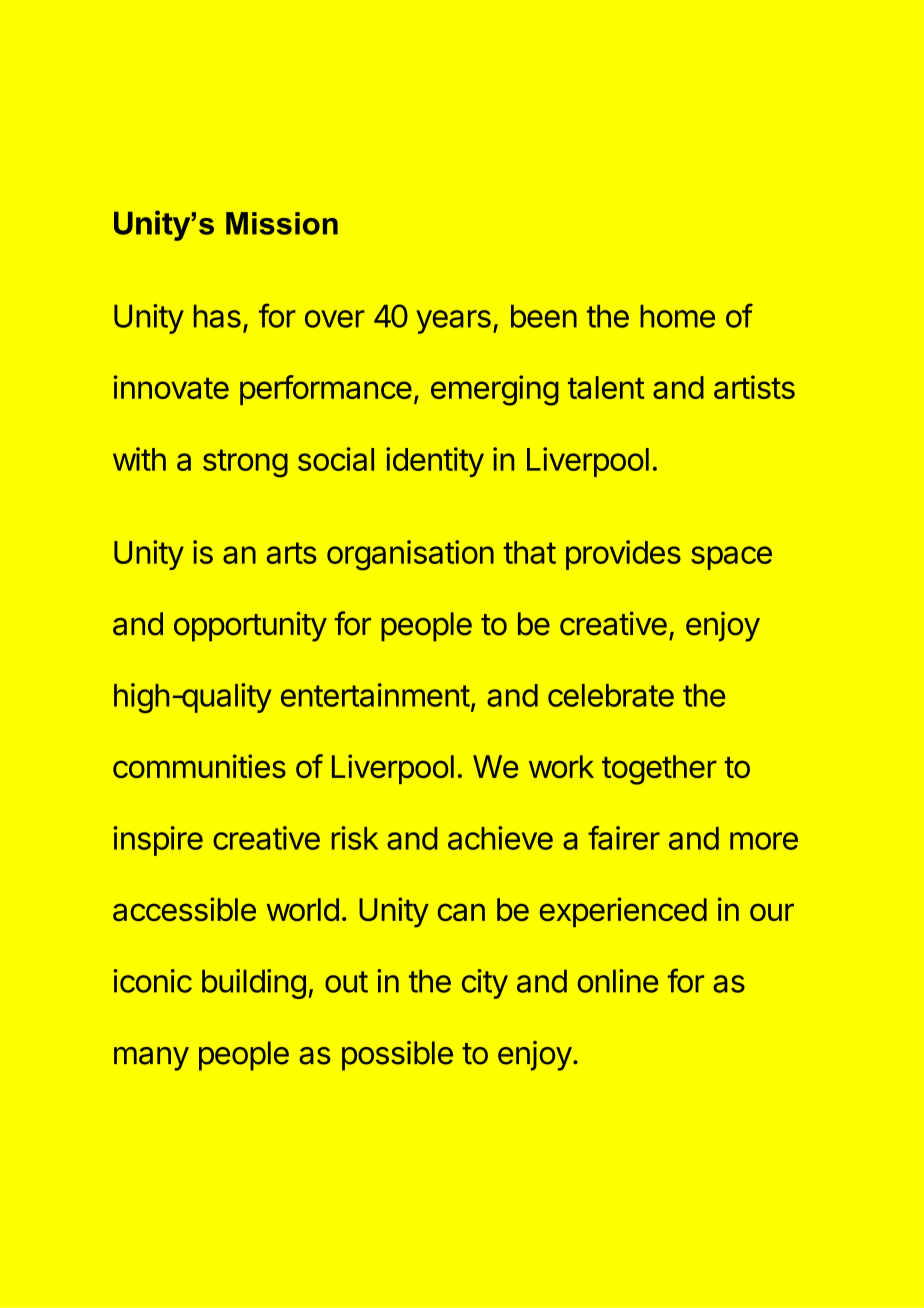 Image resolution: width=924 pixels, height=1308 pixels. What do you see at coordinates (292, 553) in the page?
I see `arts` at bounding box center [292, 553].
